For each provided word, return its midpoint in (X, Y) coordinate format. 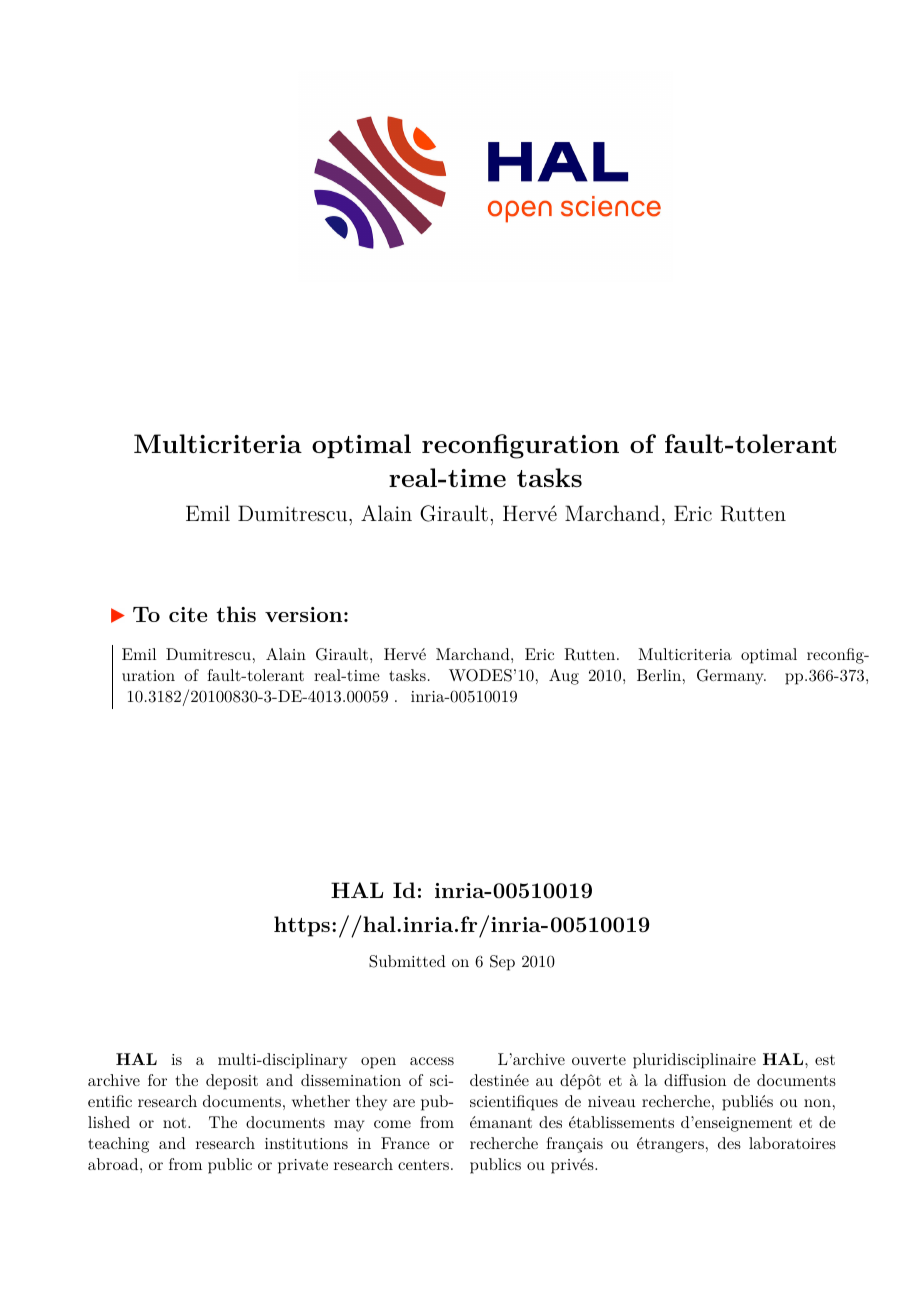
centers (423, 1165)
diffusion (695, 1080)
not (176, 1123)
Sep (502, 963)
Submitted (407, 961)
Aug (564, 677)
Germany (731, 677)
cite (188, 614)
